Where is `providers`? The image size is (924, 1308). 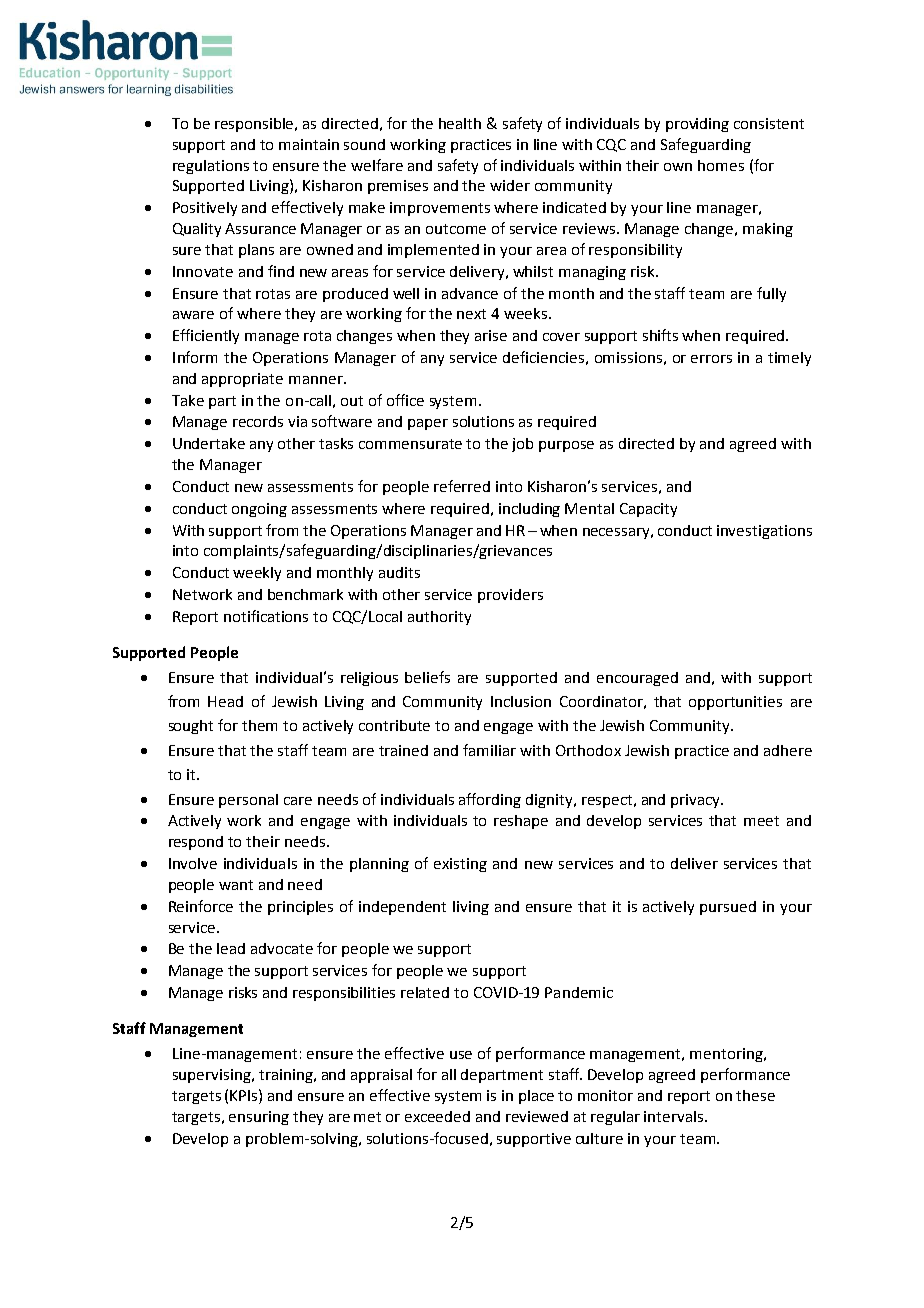
providers is located at coordinates (510, 596).
